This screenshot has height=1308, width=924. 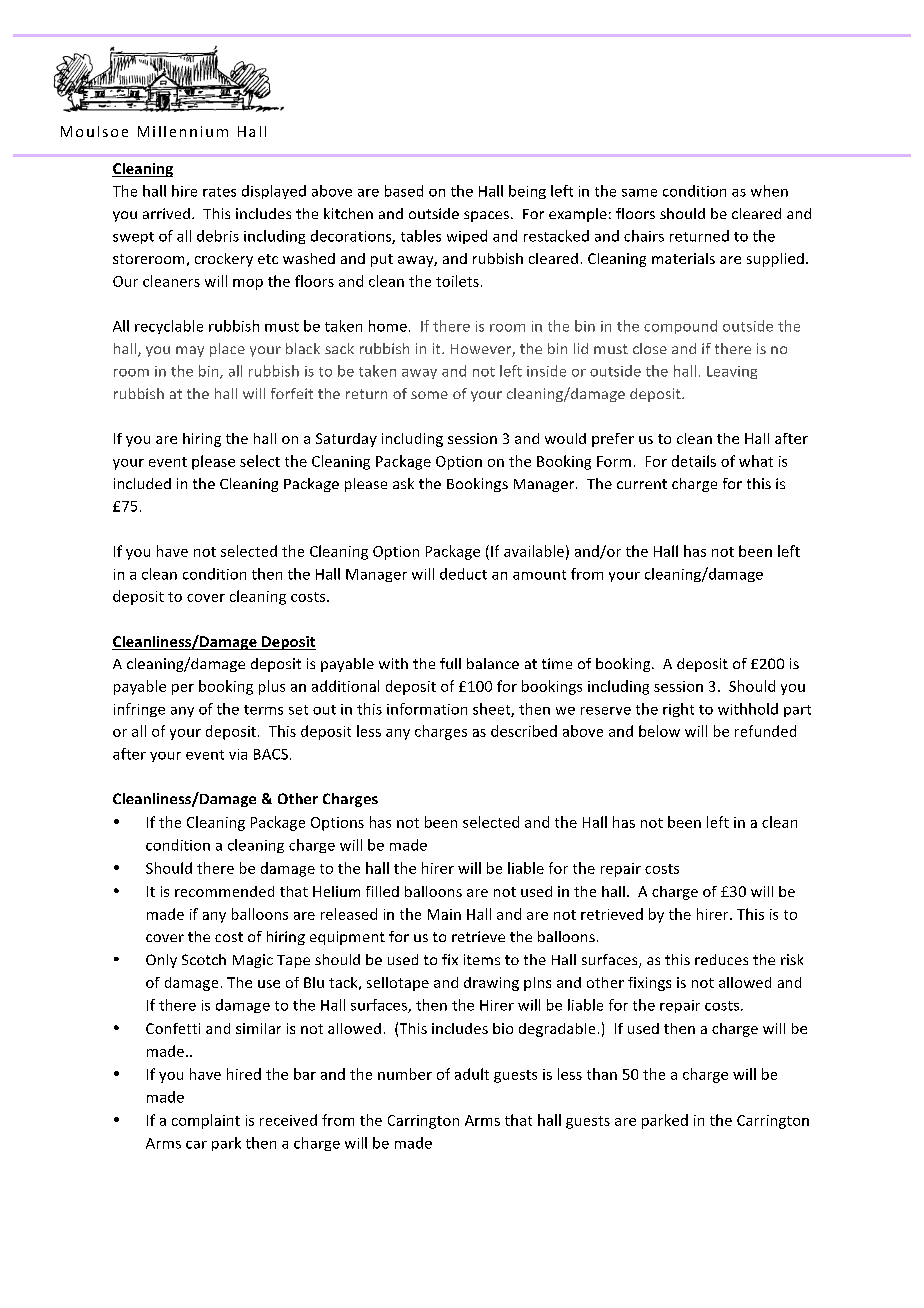 I want to click on via, so click(x=238, y=754).
